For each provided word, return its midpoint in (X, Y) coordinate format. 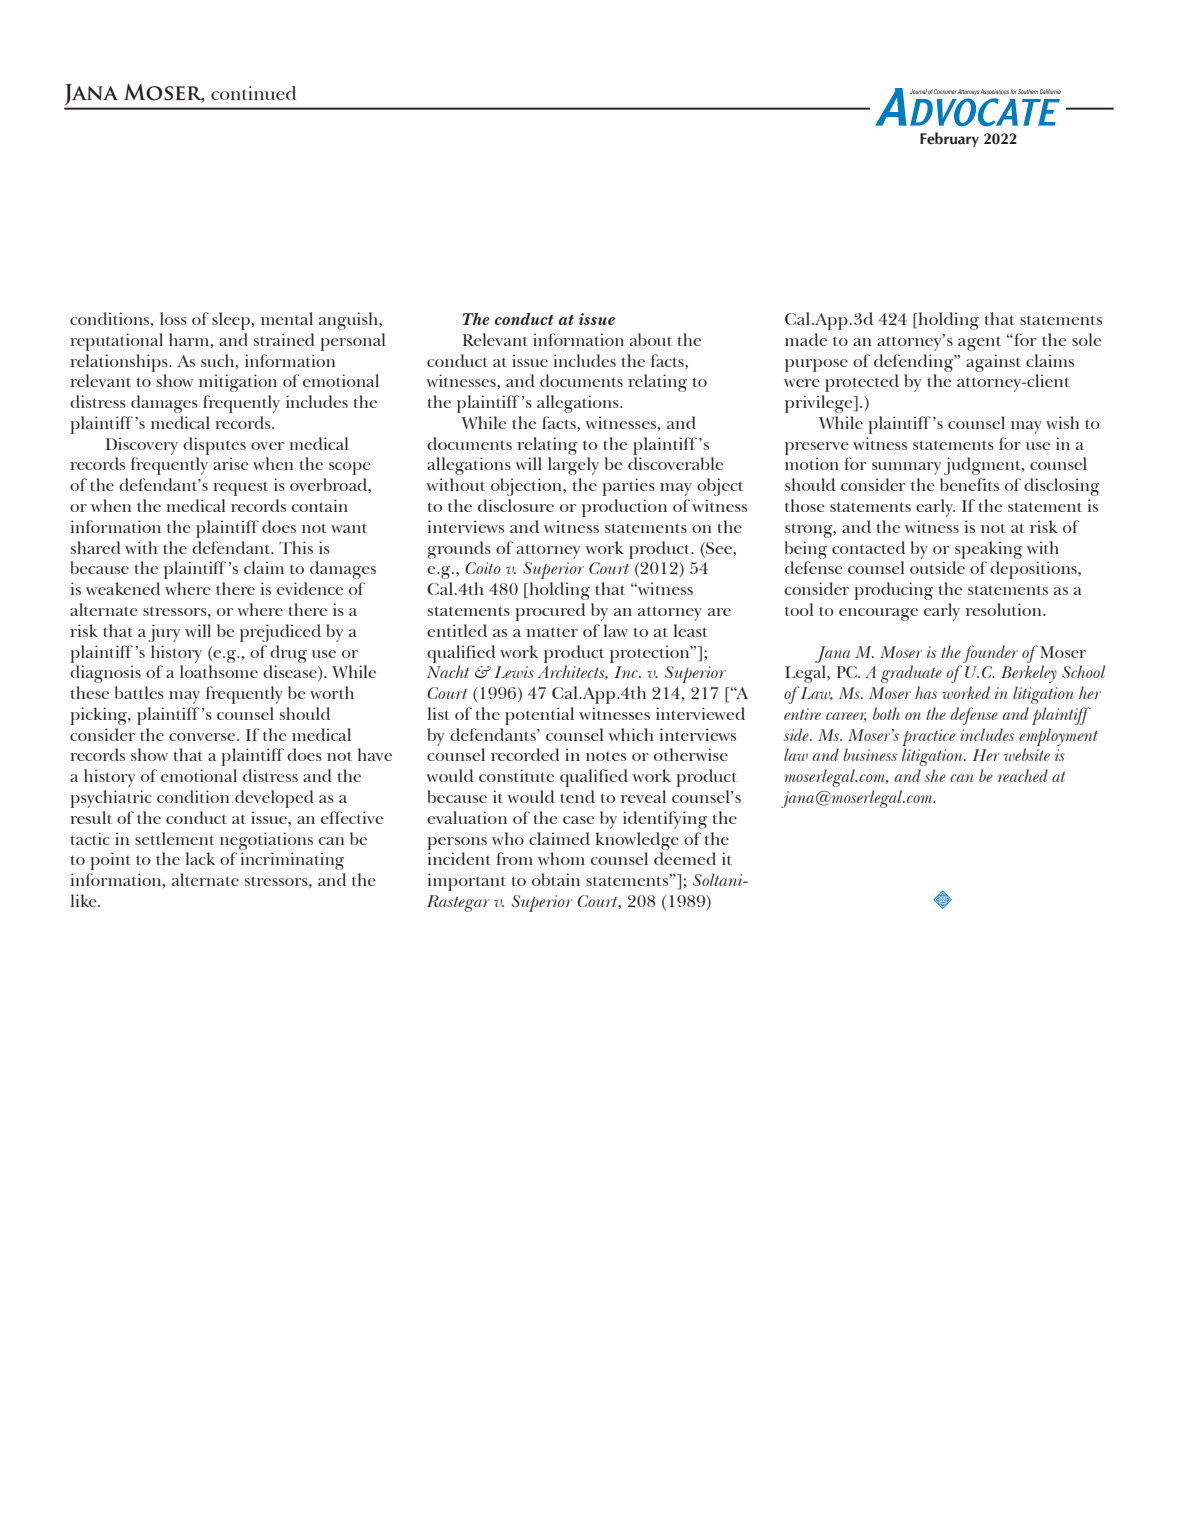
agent (979, 344)
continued (253, 93)
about (651, 339)
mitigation (238, 383)
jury (164, 633)
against (993, 363)
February (949, 139)
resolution (1005, 609)
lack (200, 858)
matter (552, 632)
